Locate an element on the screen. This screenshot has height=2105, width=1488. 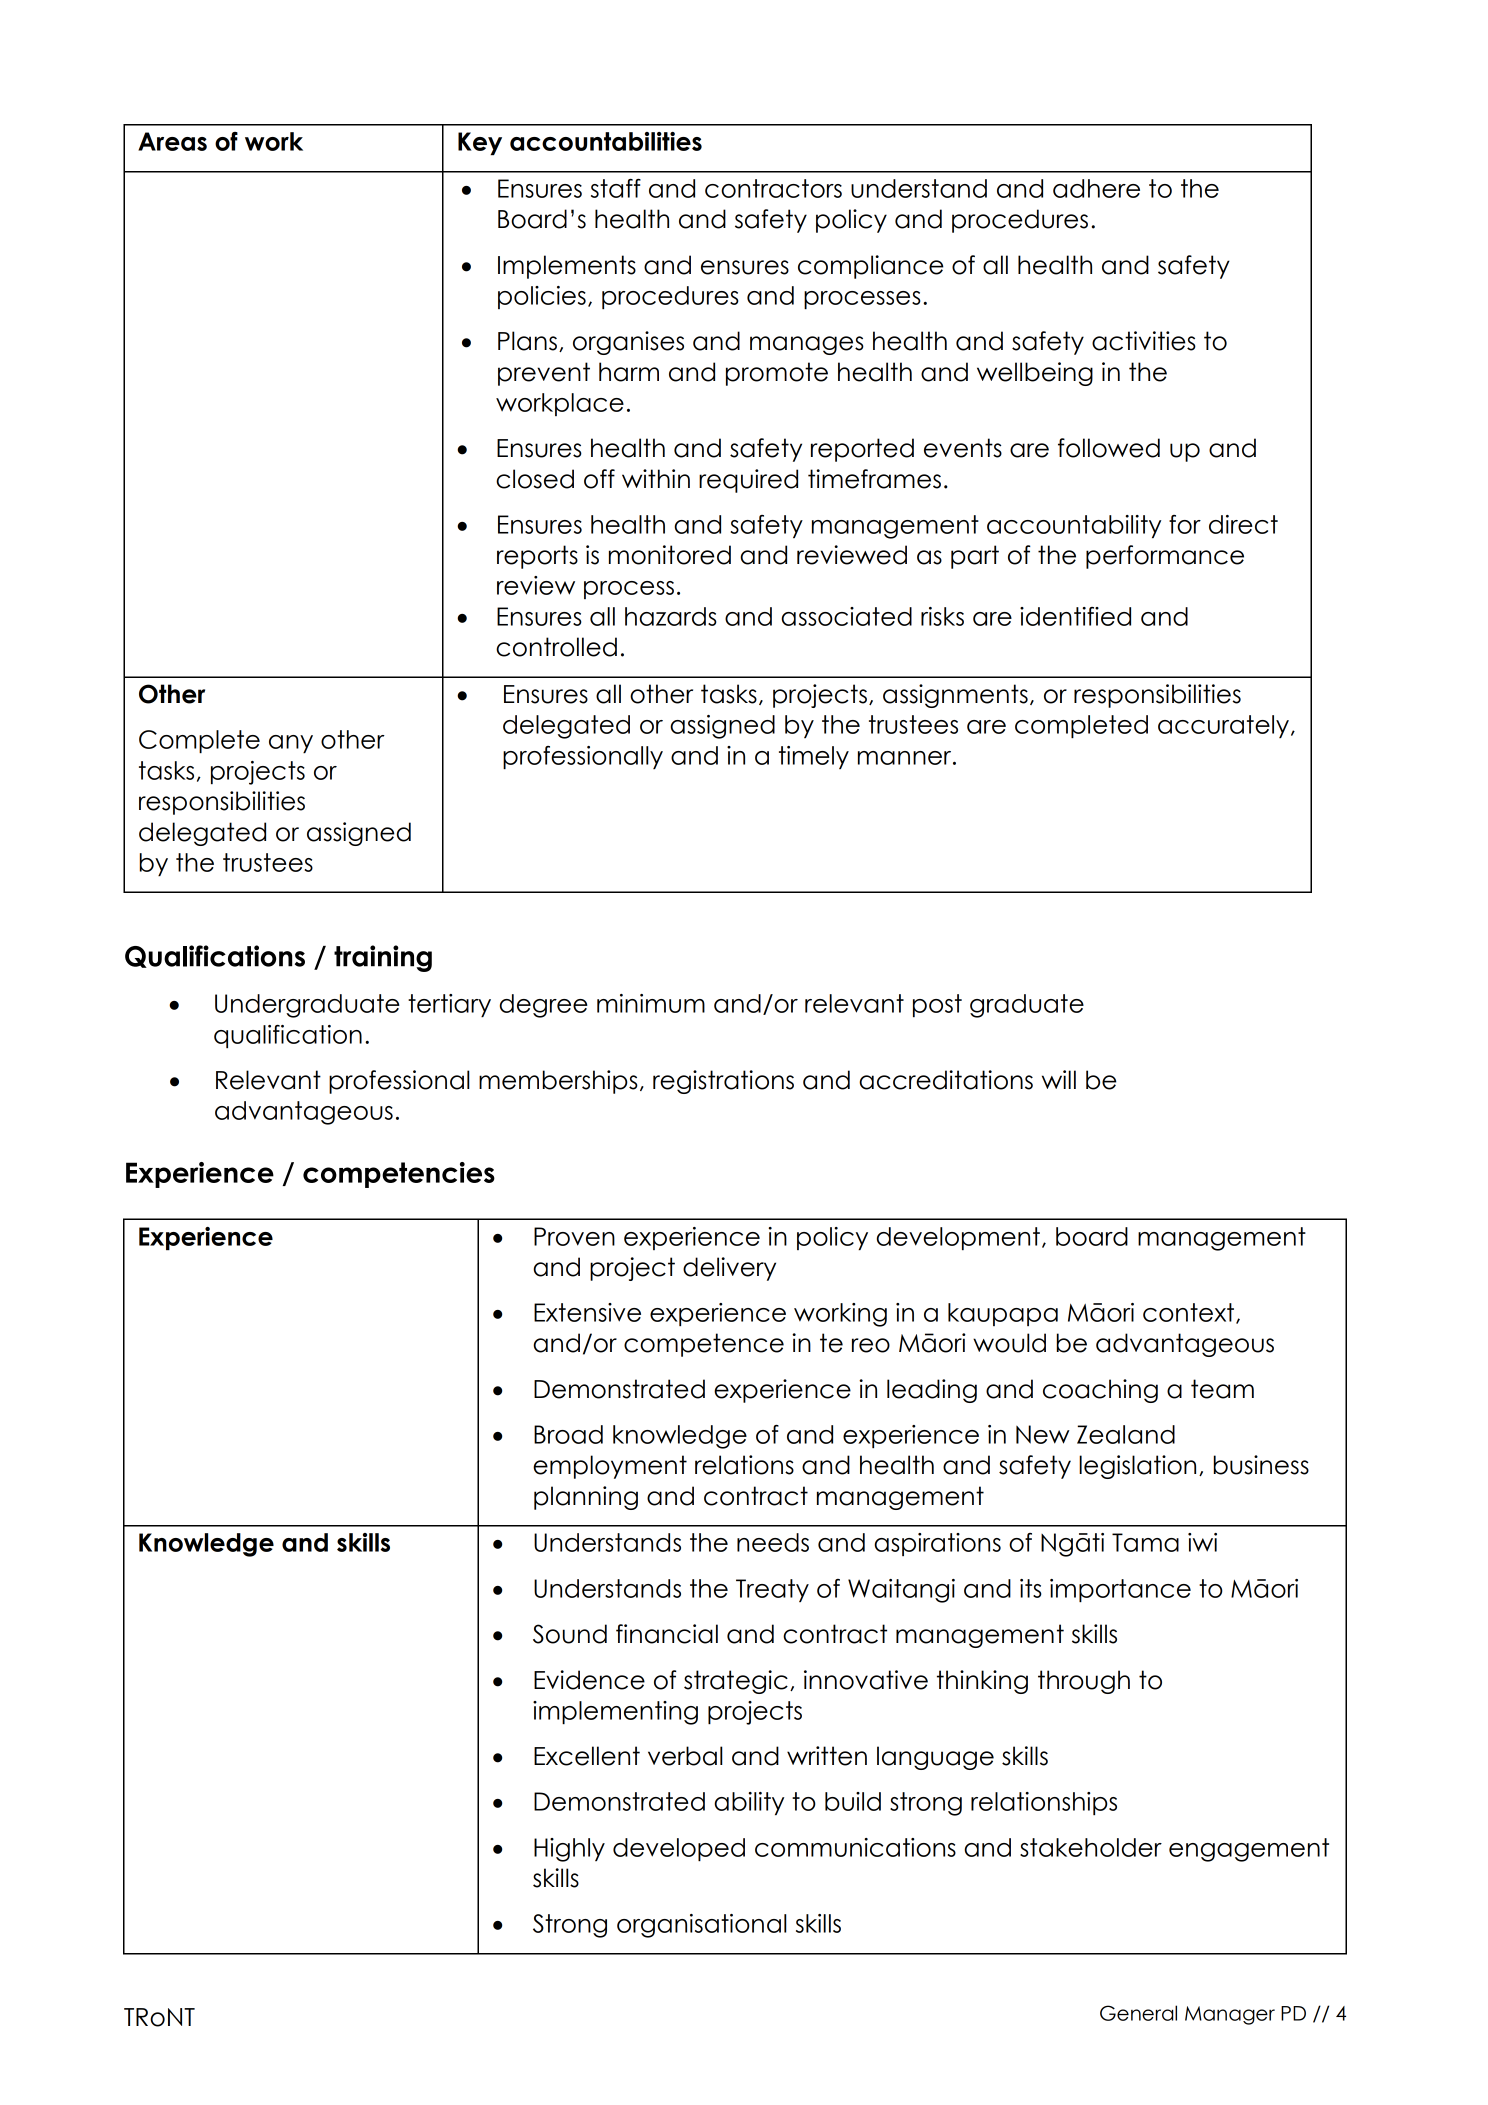
staff is located at coordinates (616, 188).
